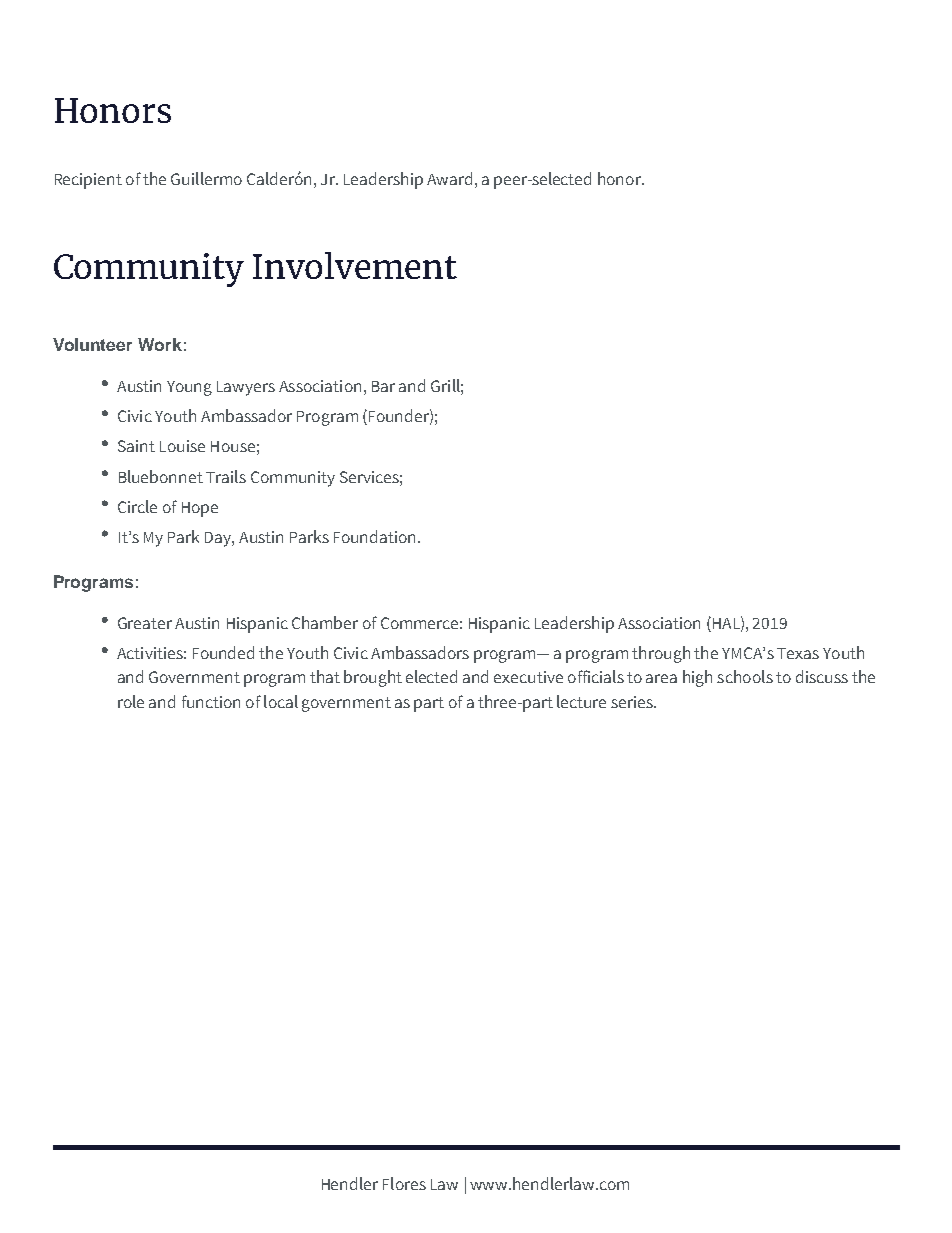  I want to click on Flores, so click(404, 1183).
